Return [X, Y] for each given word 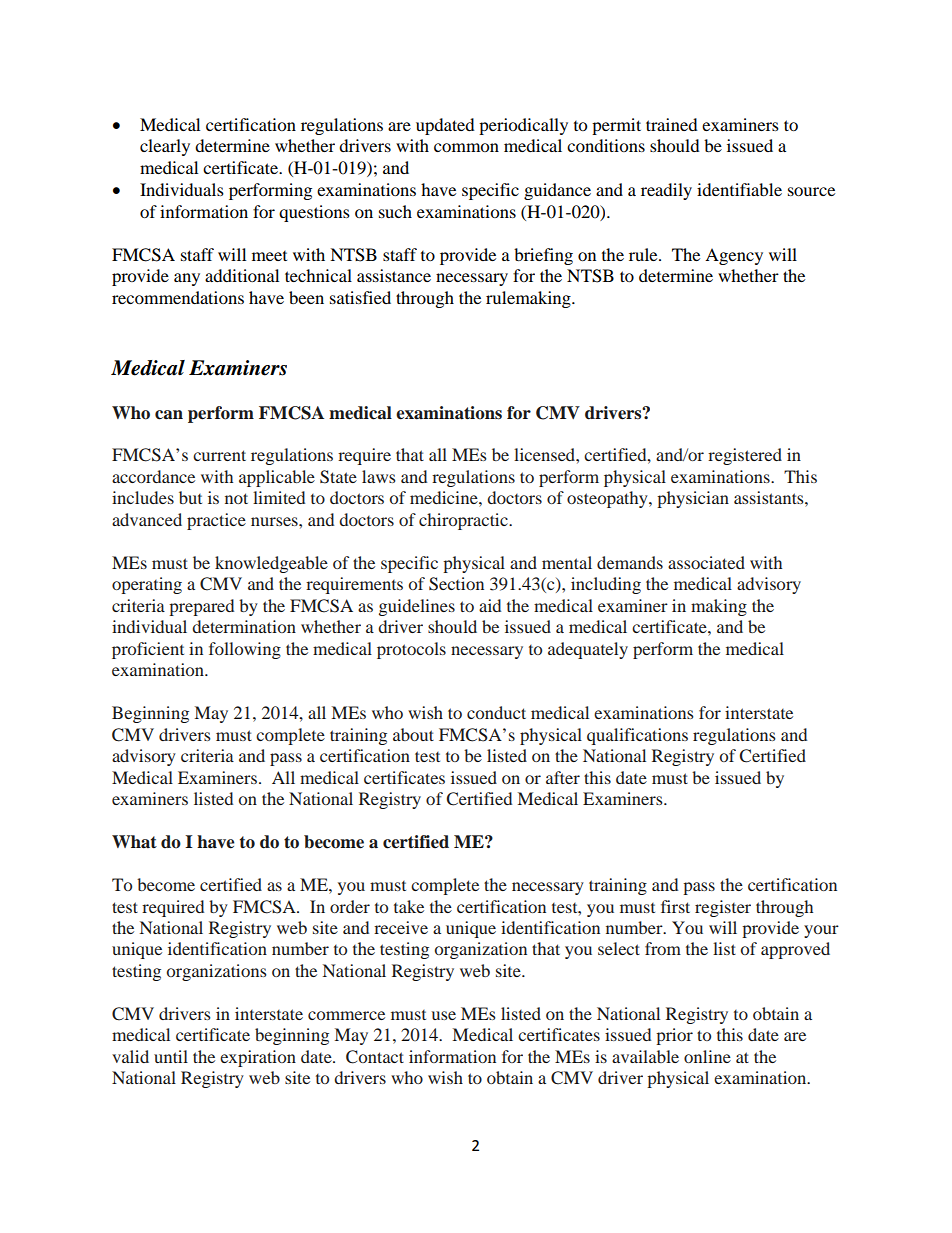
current [219, 455]
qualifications [637, 736]
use [444, 1015]
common [466, 147]
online [707, 1056]
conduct [496, 712]
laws [379, 476]
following [245, 650]
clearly [165, 147]
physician [693, 499]
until [171, 1056]
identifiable [739, 189]
